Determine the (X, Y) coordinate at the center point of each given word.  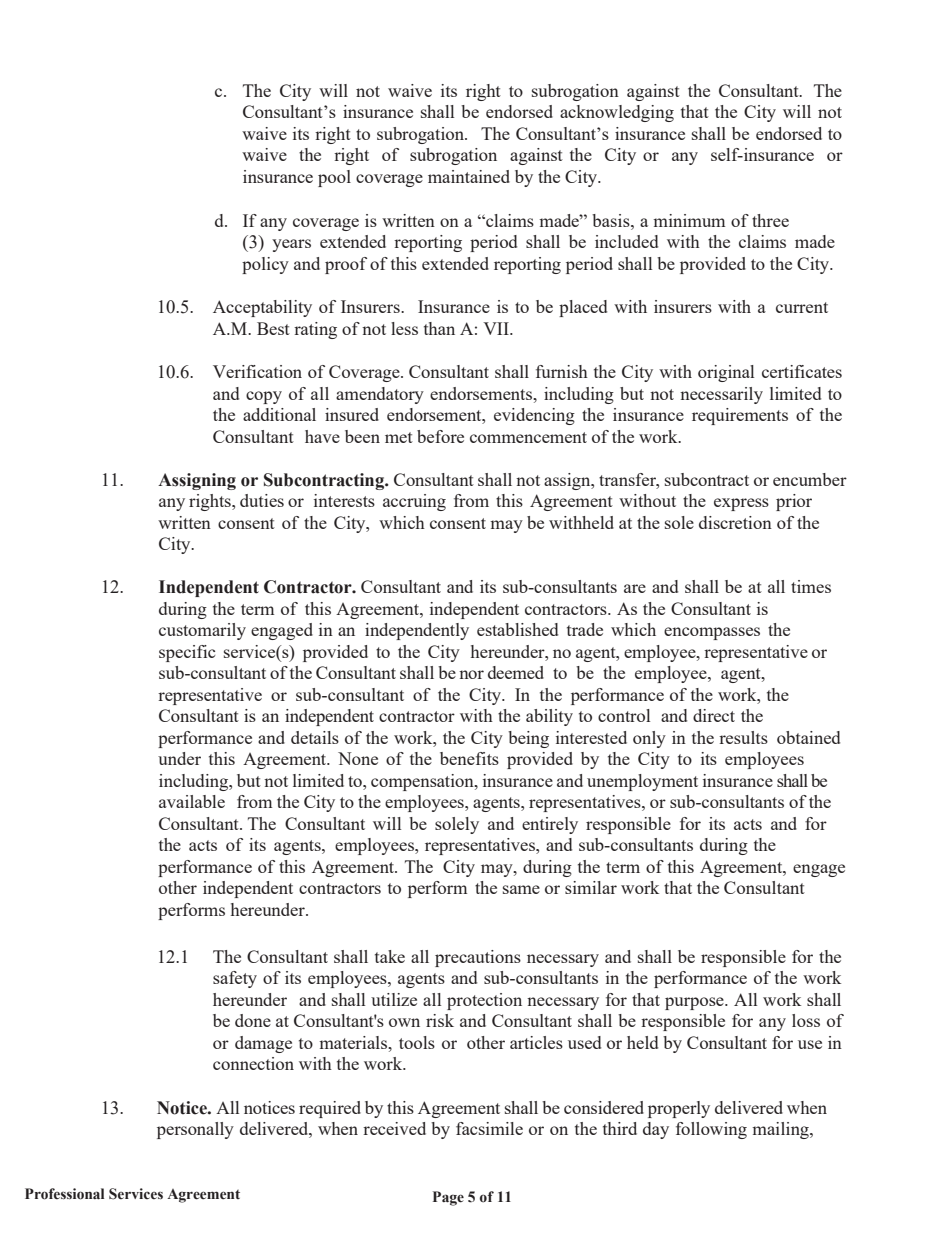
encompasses (712, 633)
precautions (478, 958)
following (711, 1130)
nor (471, 674)
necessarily (721, 395)
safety (235, 979)
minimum (689, 220)
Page (448, 1198)
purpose (695, 1003)
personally (195, 1130)
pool (334, 178)
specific (187, 653)
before (440, 436)
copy (264, 397)
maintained (469, 176)
